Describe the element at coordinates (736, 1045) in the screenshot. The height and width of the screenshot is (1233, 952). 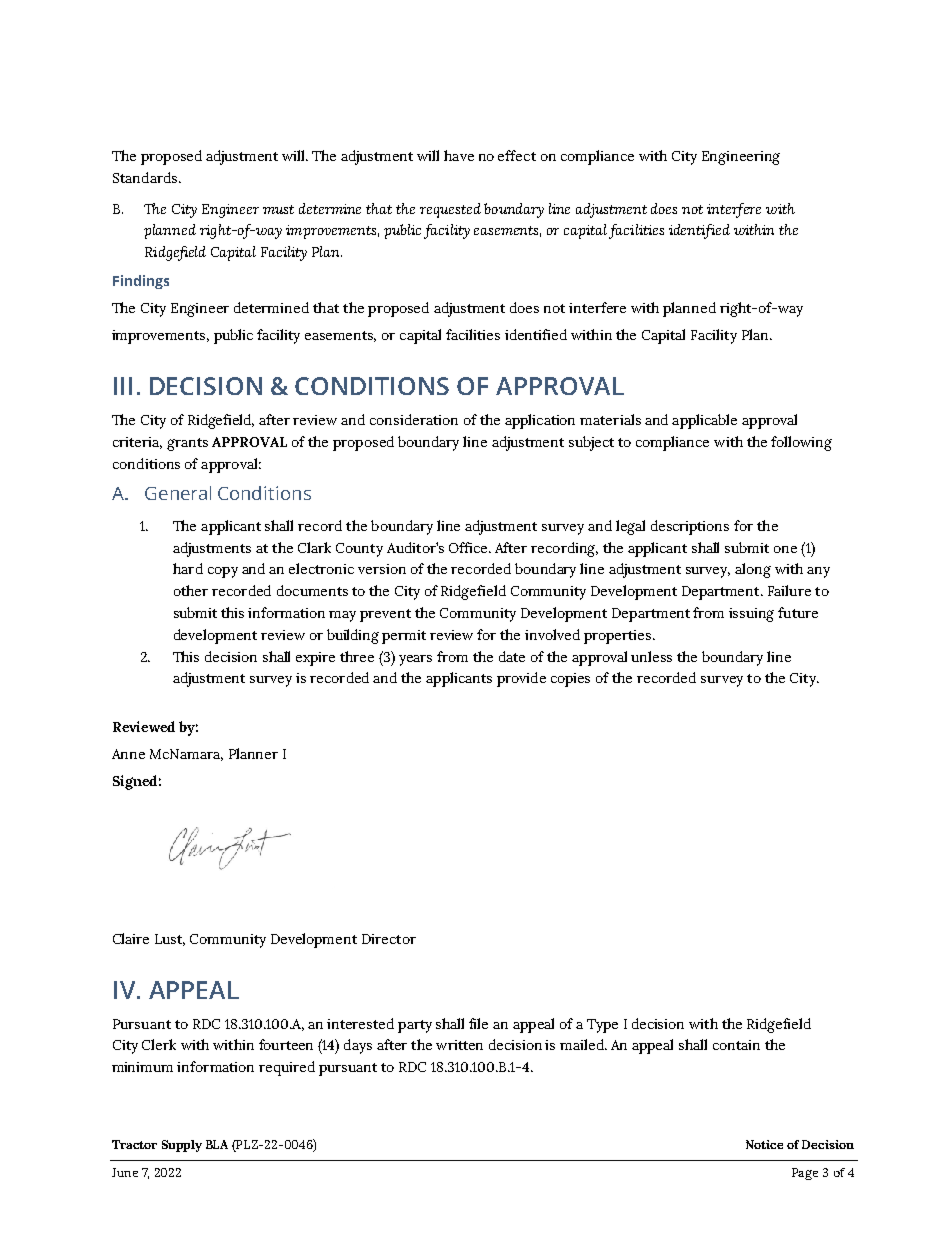
I see `contain` at that location.
